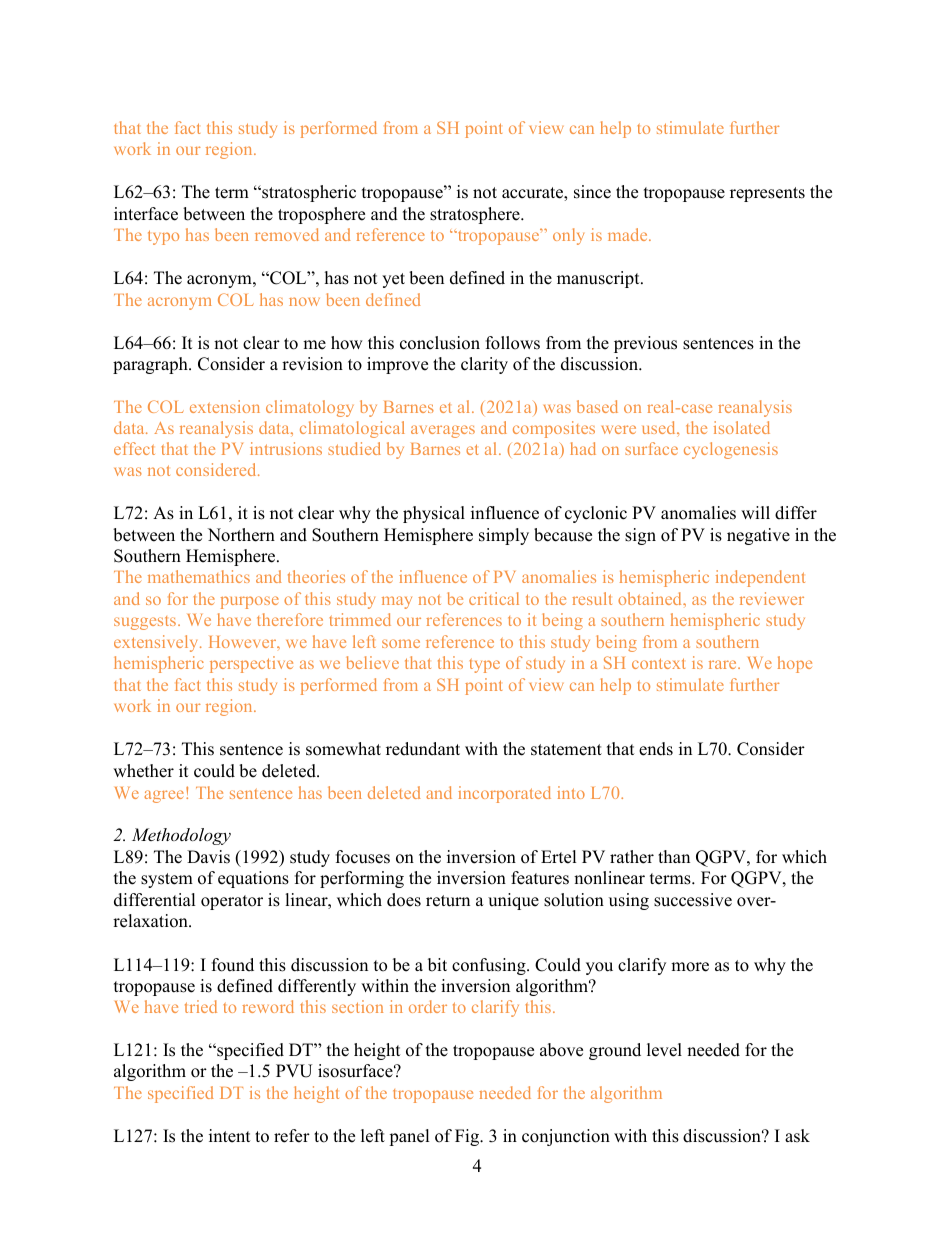 The width and height of the document is (952, 1233). What do you see at coordinates (484, 666) in the document?
I see `type` at bounding box center [484, 666].
